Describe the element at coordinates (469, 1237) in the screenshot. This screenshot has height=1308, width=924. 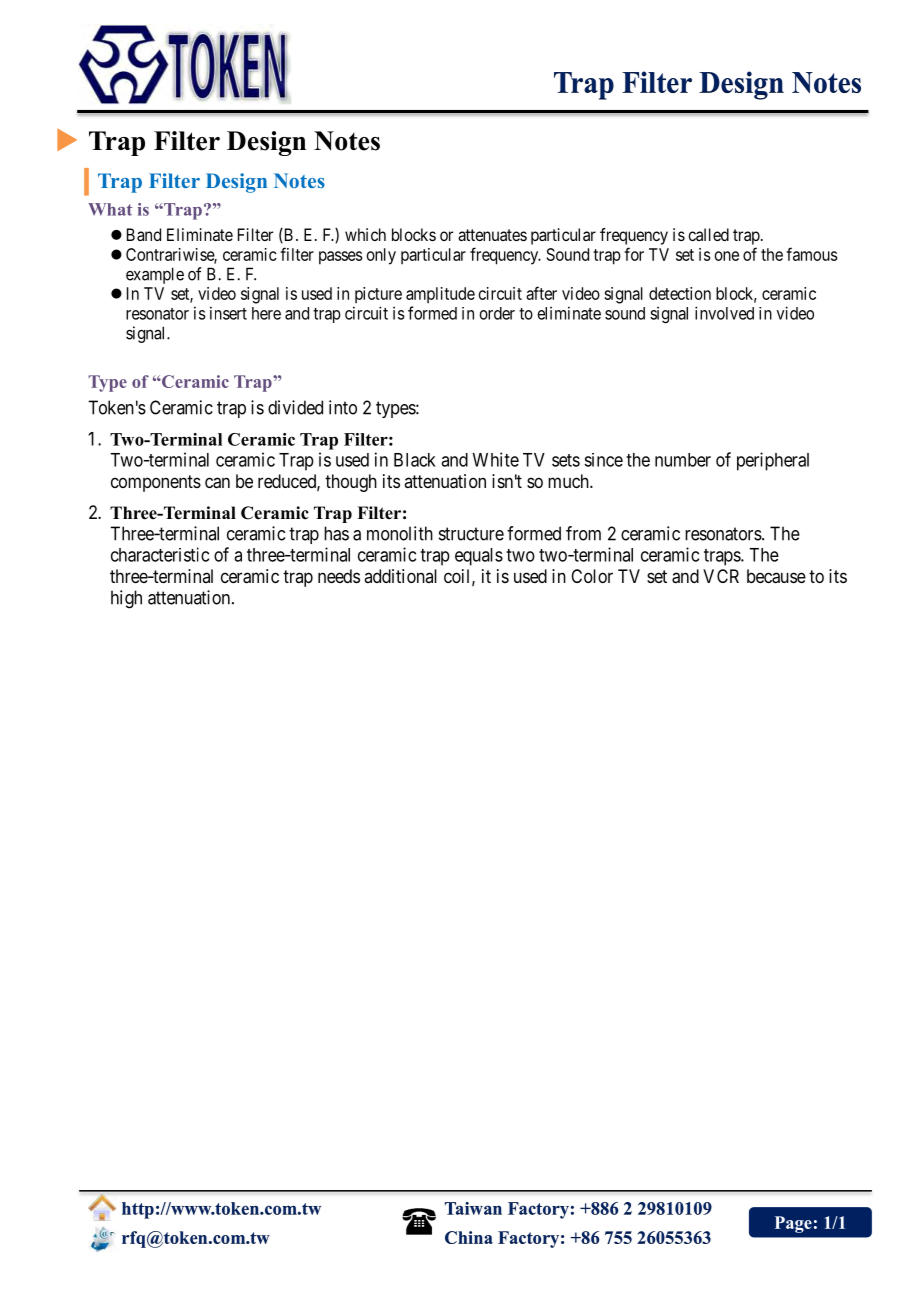
I see `China` at that location.
